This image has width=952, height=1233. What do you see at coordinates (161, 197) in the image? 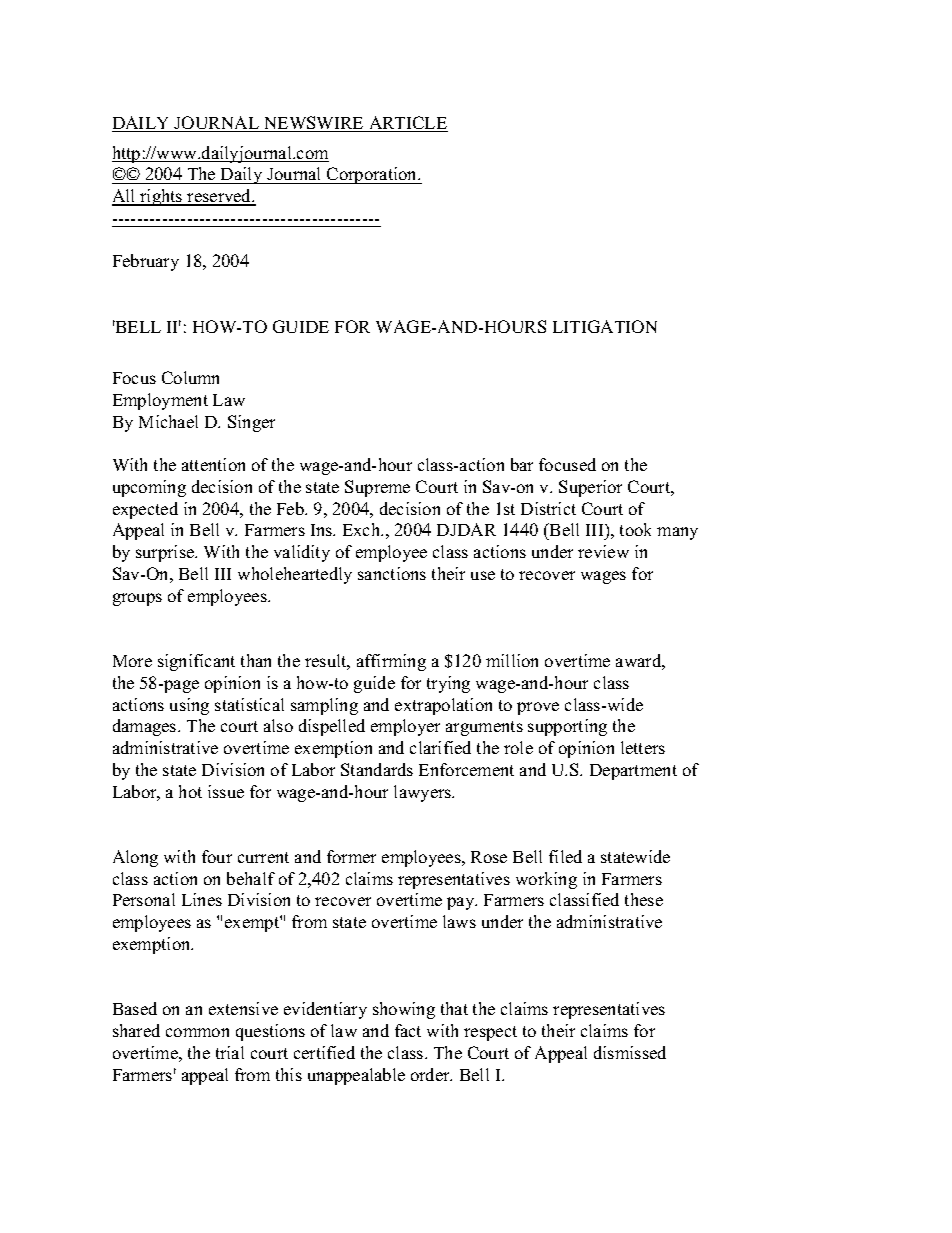
I see `rights` at bounding box center [161, 197].
